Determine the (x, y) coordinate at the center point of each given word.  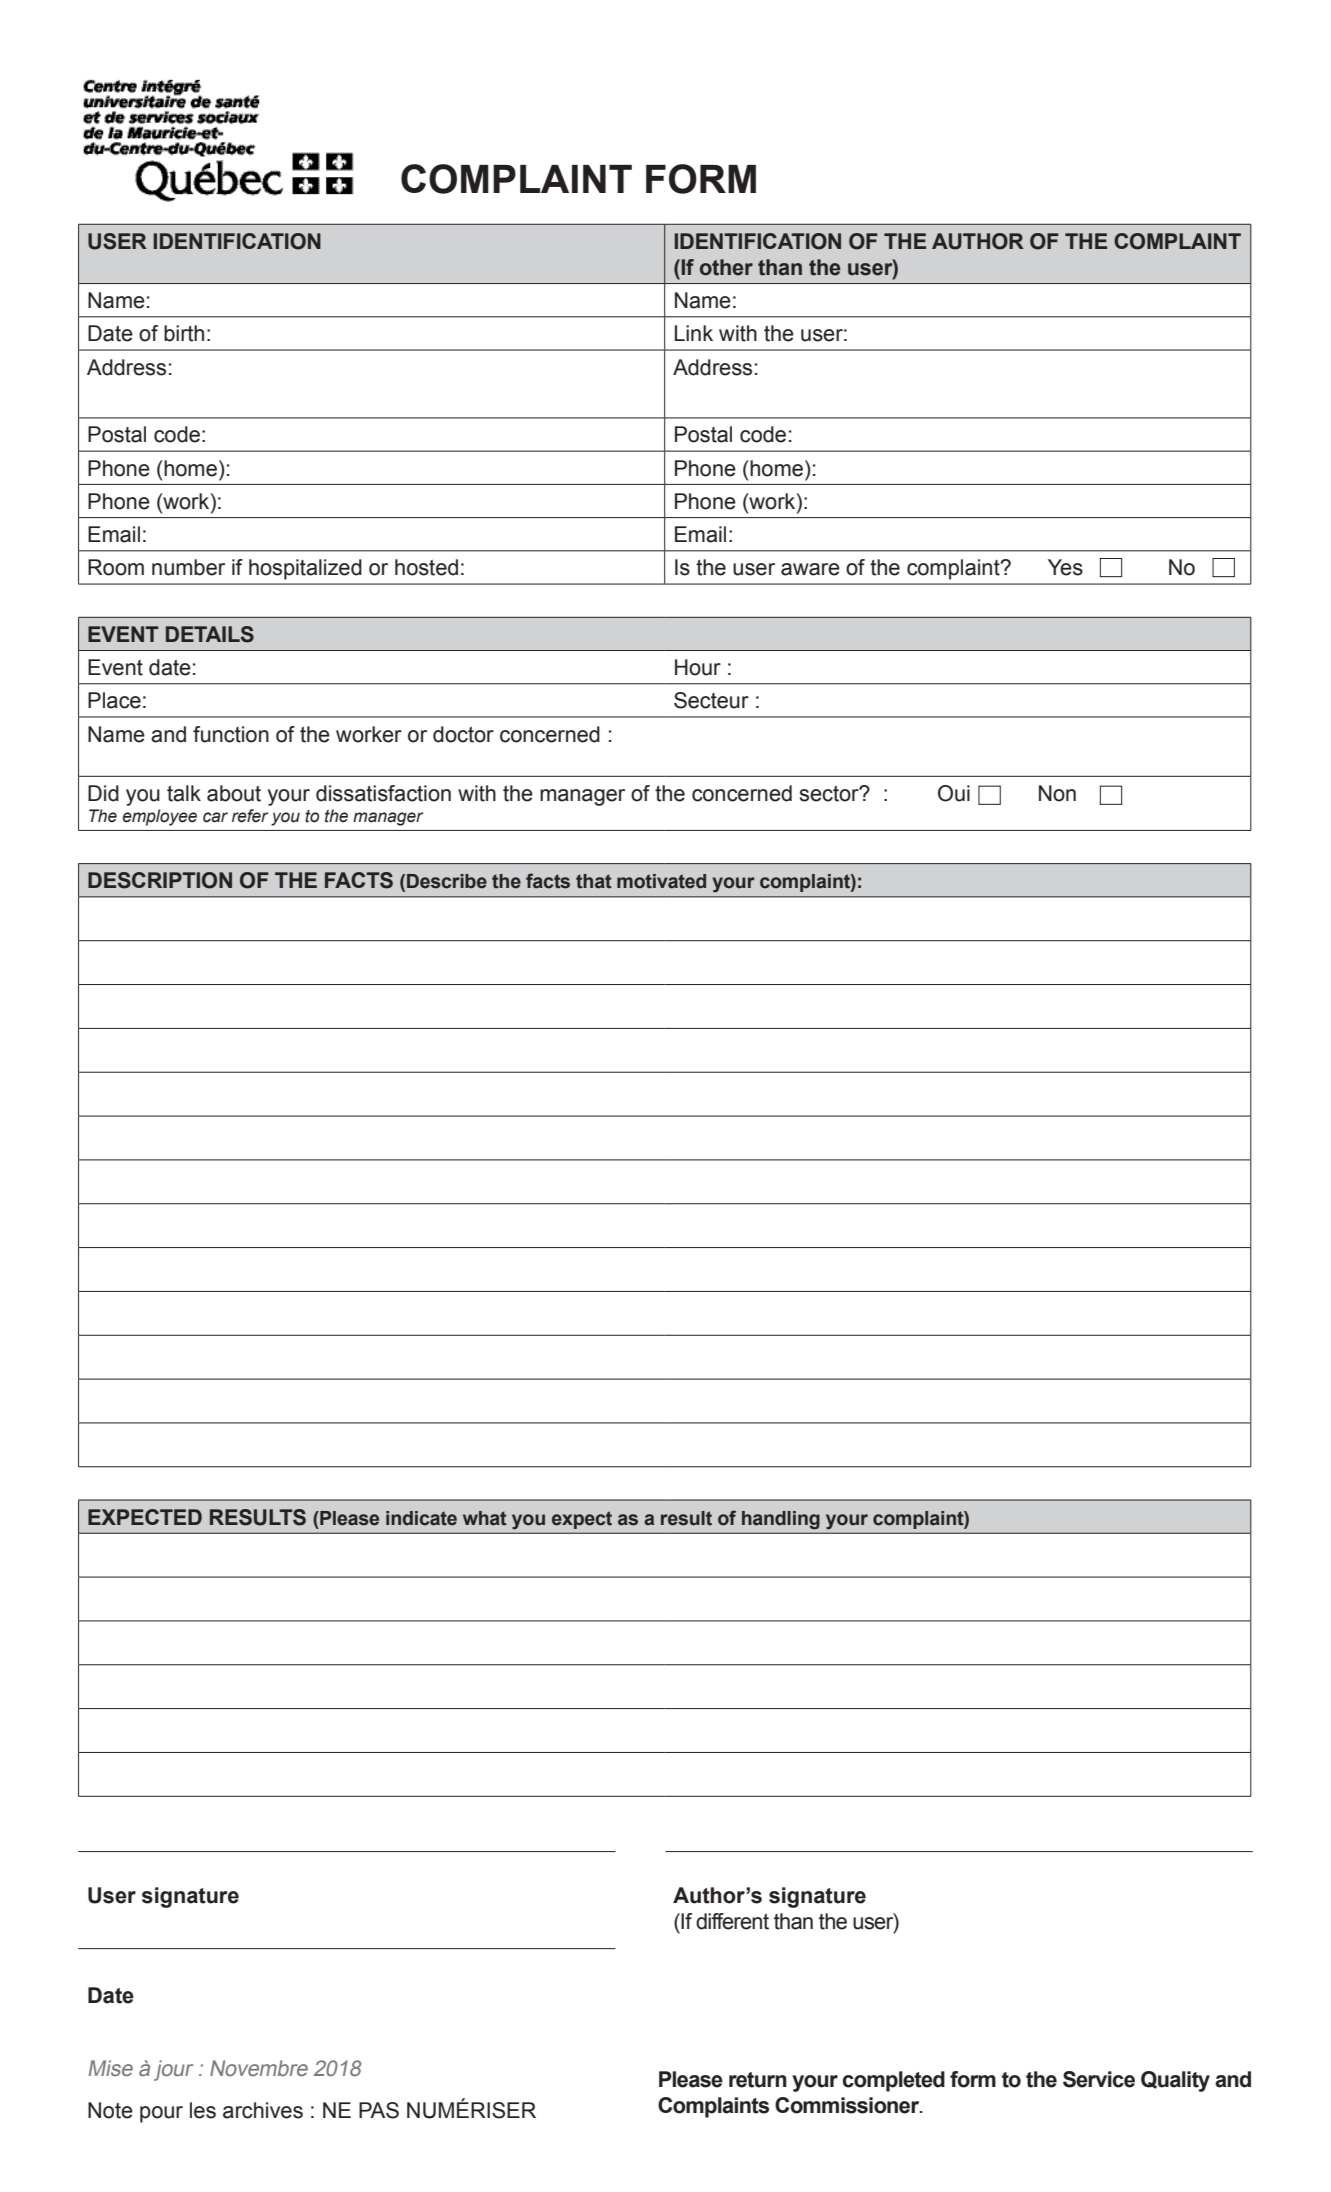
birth (184, 333)
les (203, 2110)
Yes (1065, 567)
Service (1099, 2079)
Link (694, 333)
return (758, 2080)
